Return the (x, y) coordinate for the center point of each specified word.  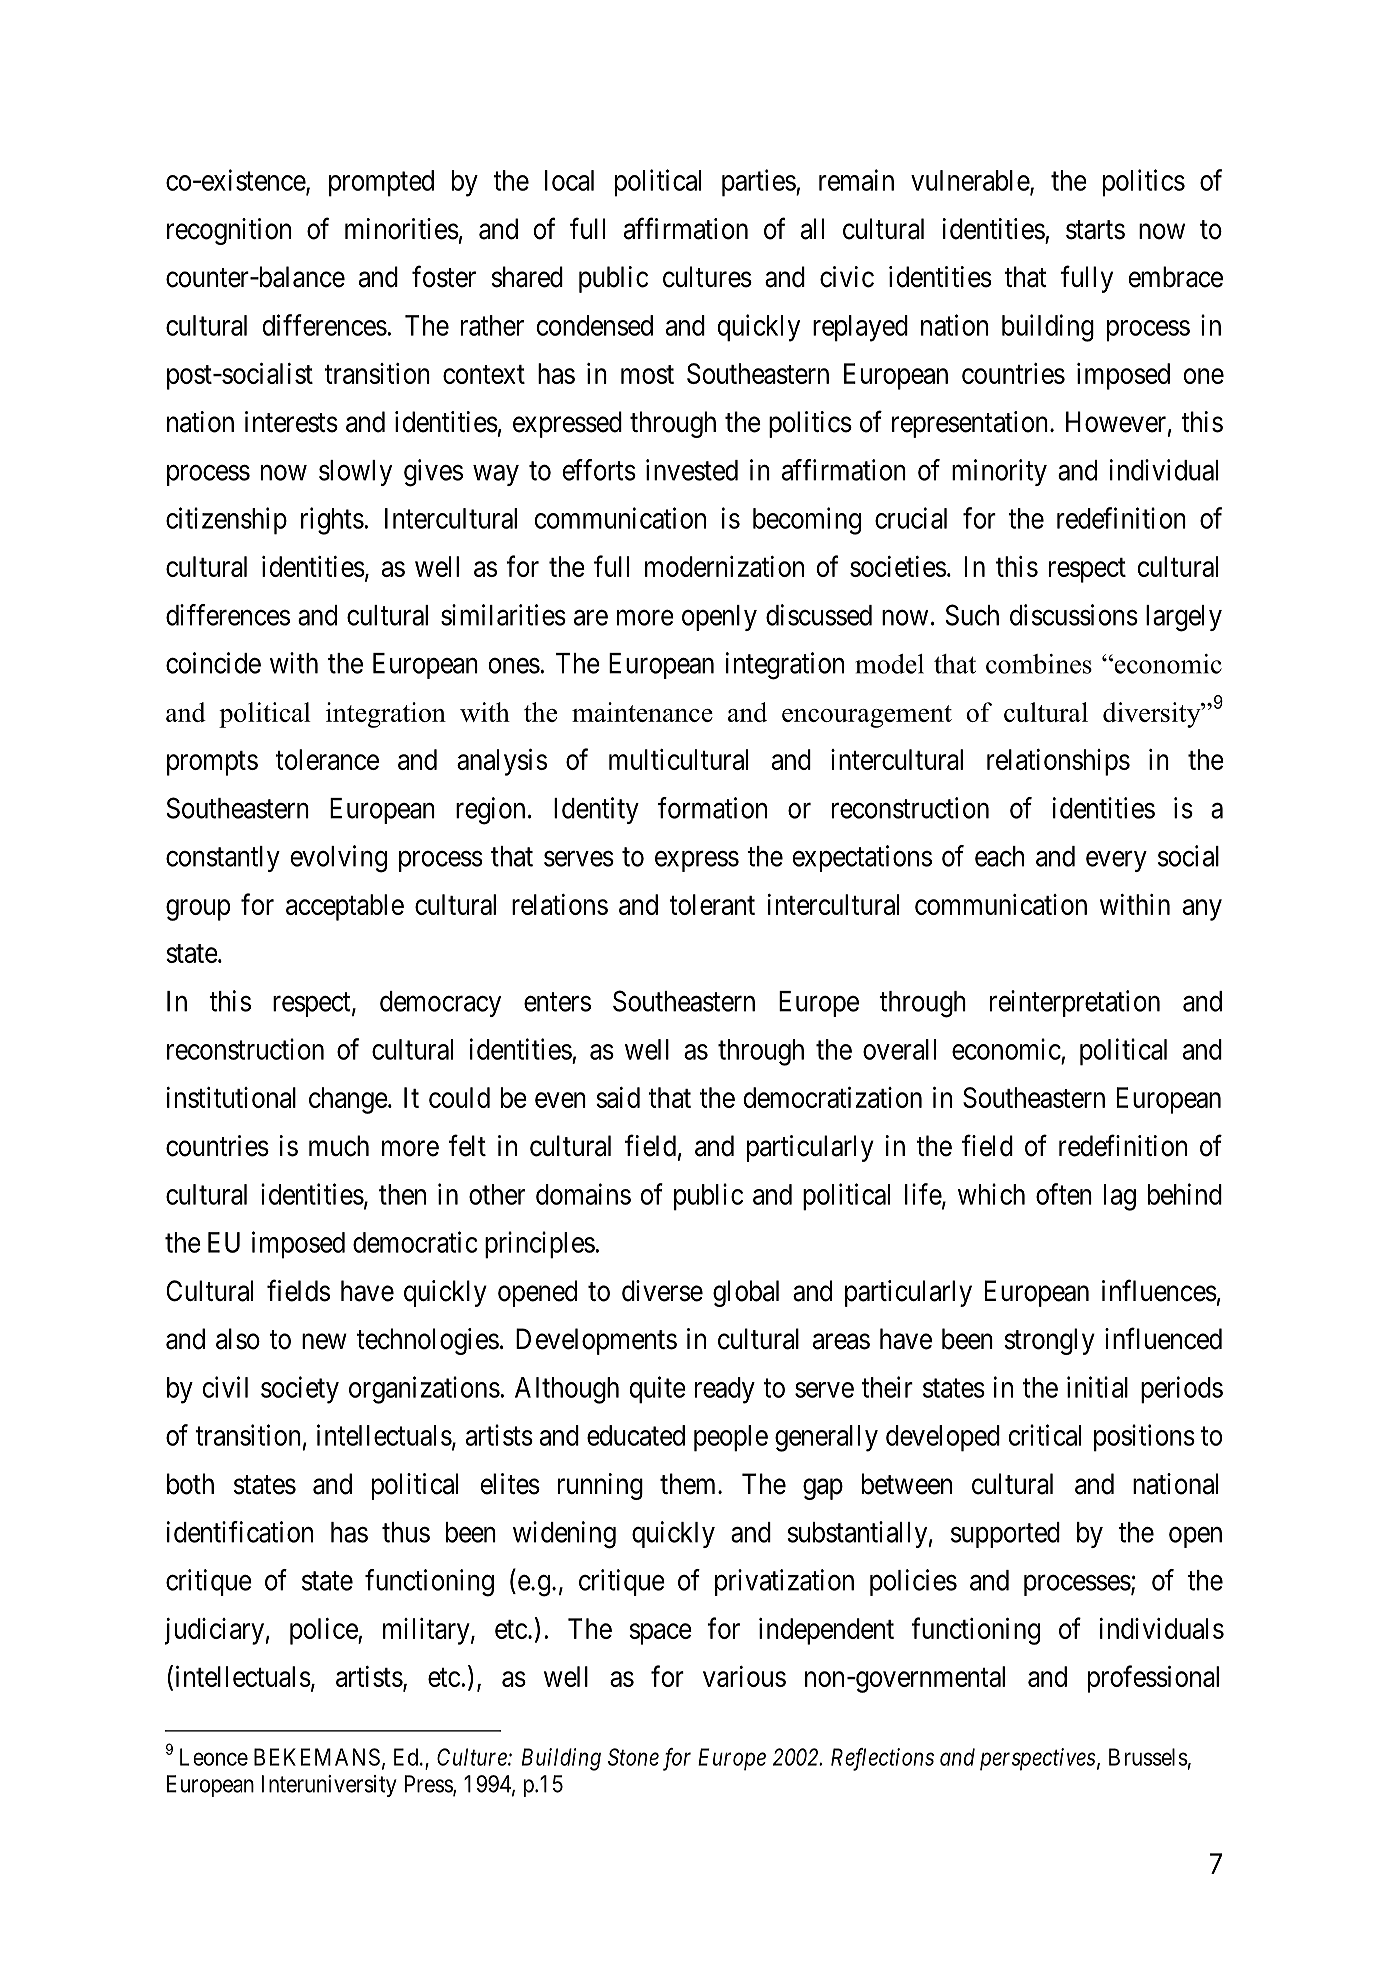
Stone (633, 1757)
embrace (1175, 277)
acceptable (345, 907)
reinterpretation (1075, 1003)
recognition (229, 231)
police (324, 1631)
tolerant (712, 904)
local (569, 180)
